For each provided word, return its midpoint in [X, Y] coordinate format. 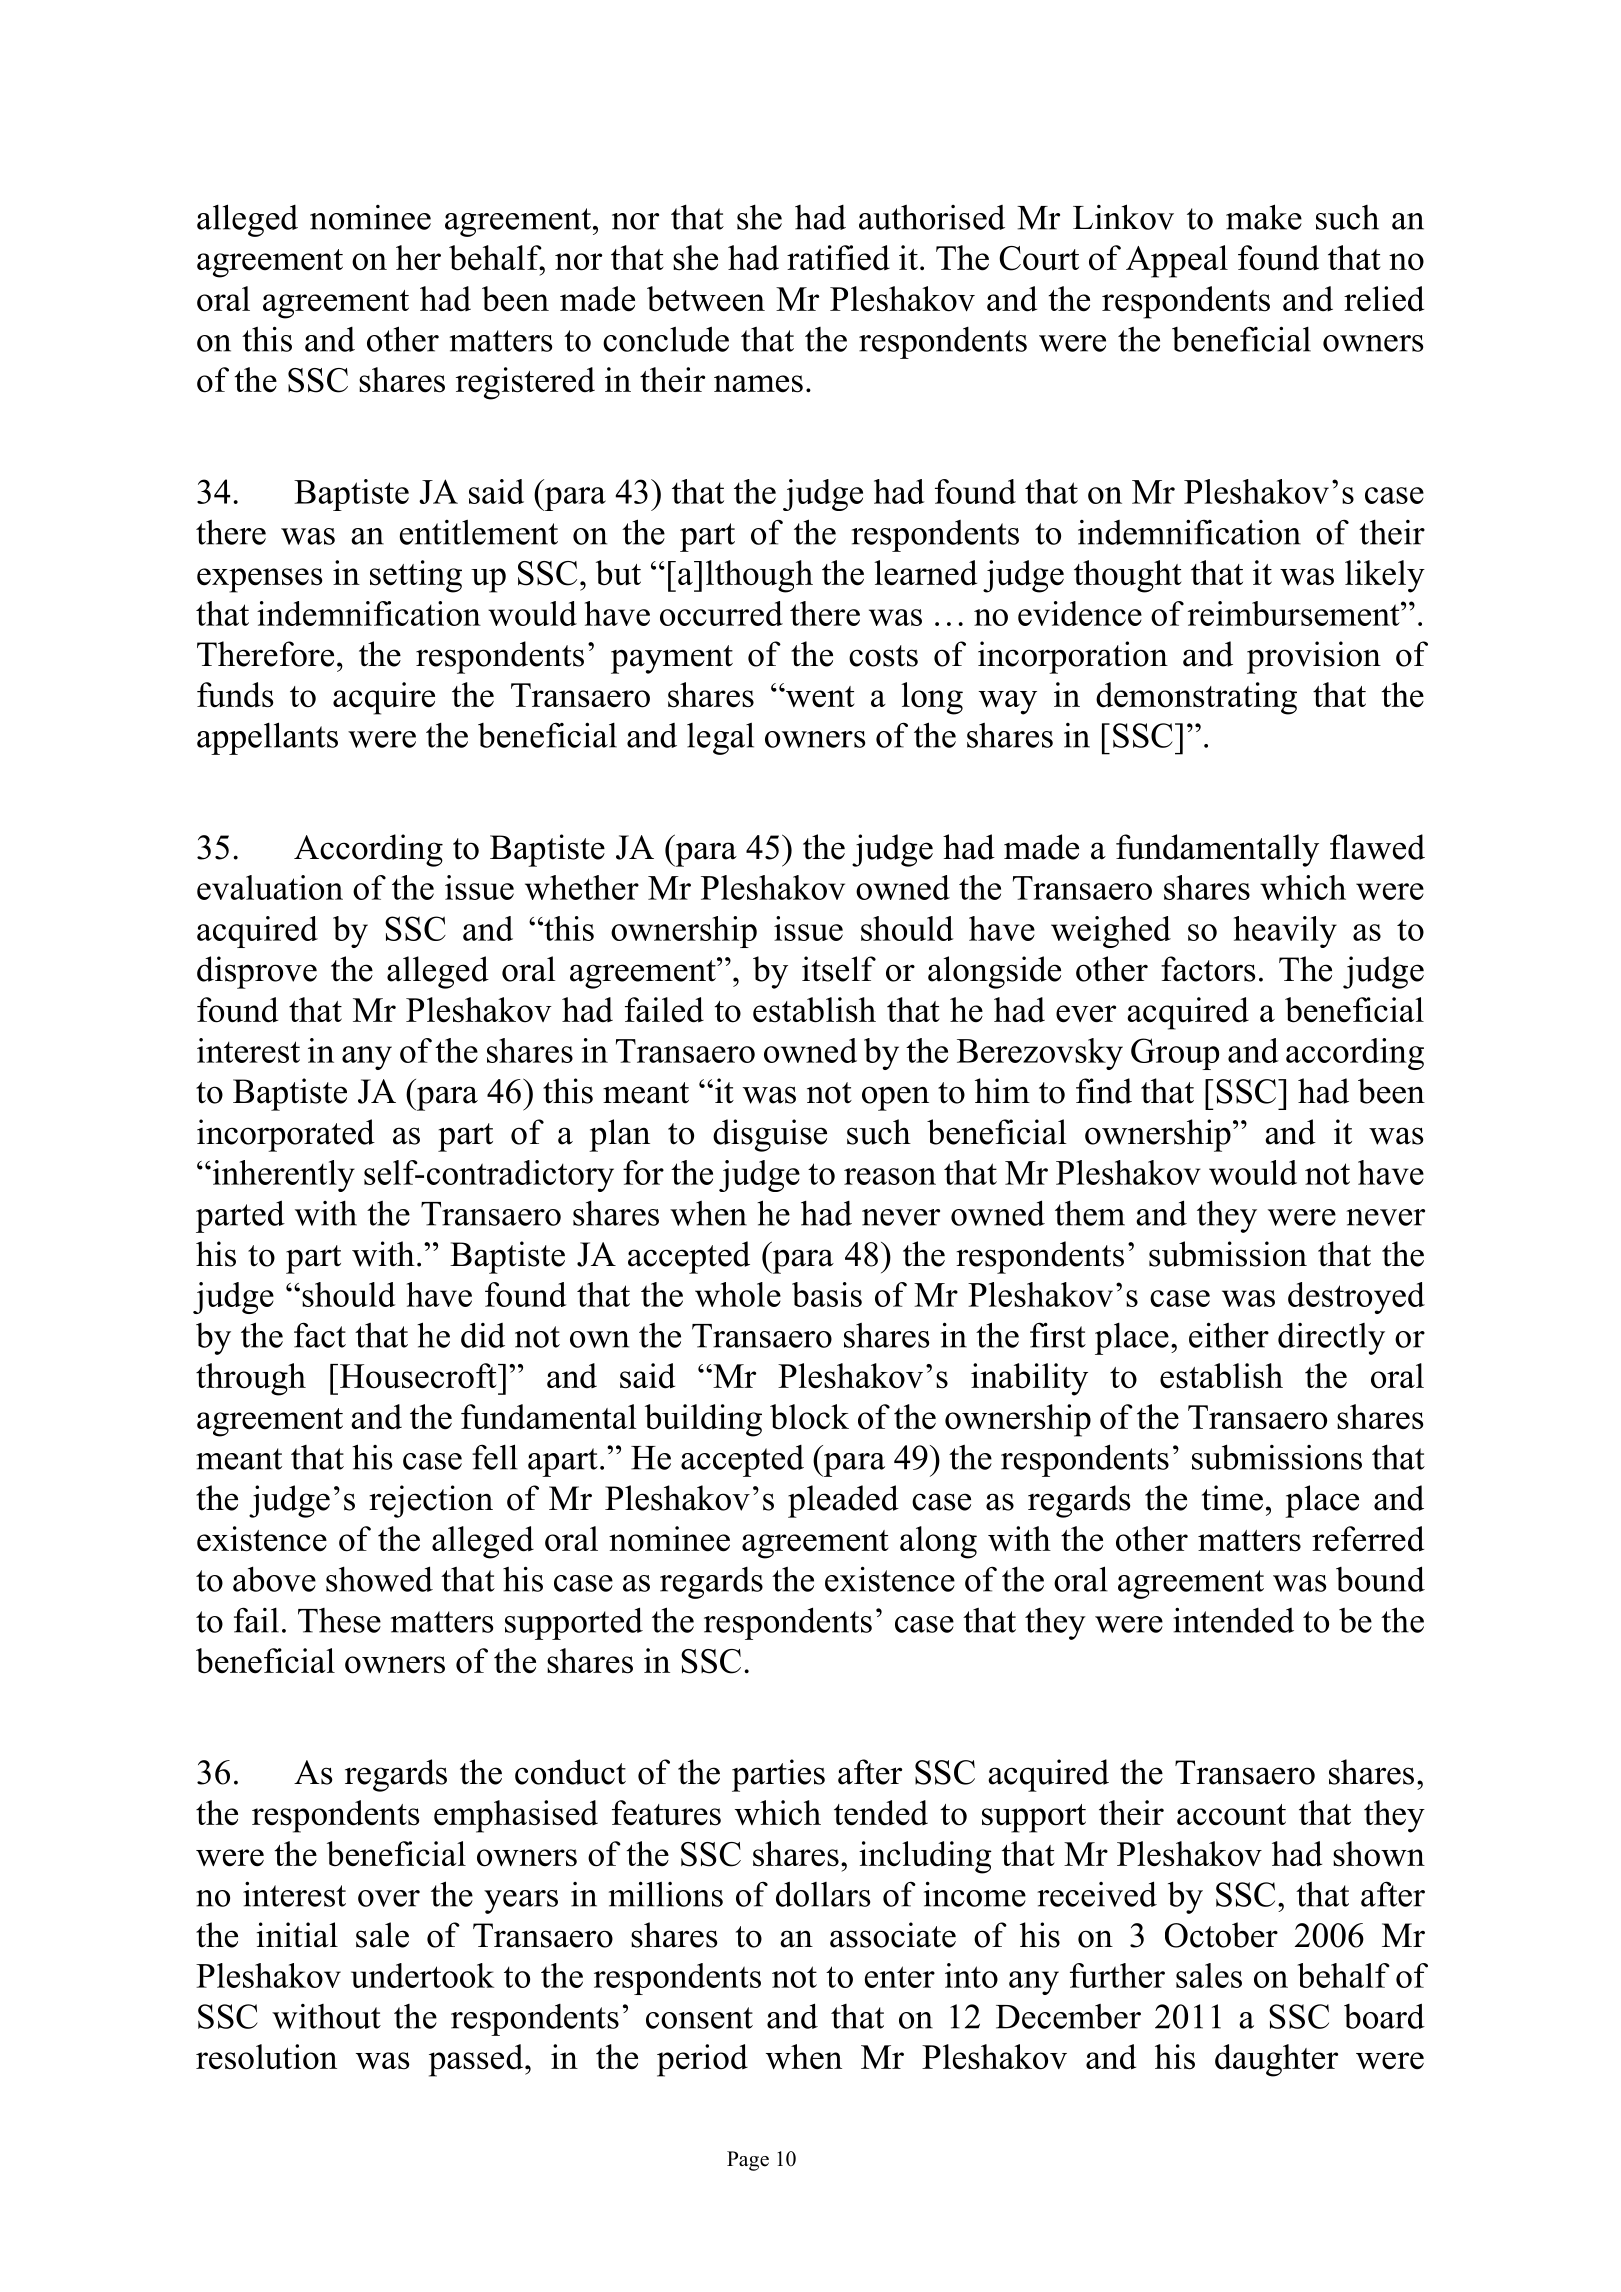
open [895, 1098]
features [666, 1813]
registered [525, 383]
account [1231, 1815]
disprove [257, 972]
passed [477, 2060]
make [1264, 217]
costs [883, 656]
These [339, 1620]
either [1229, 1335]
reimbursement [1295, 613]
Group [1175, 1054]
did [483, 1335]
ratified [838, 258]
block [809, 1417]
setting [416, 576]
